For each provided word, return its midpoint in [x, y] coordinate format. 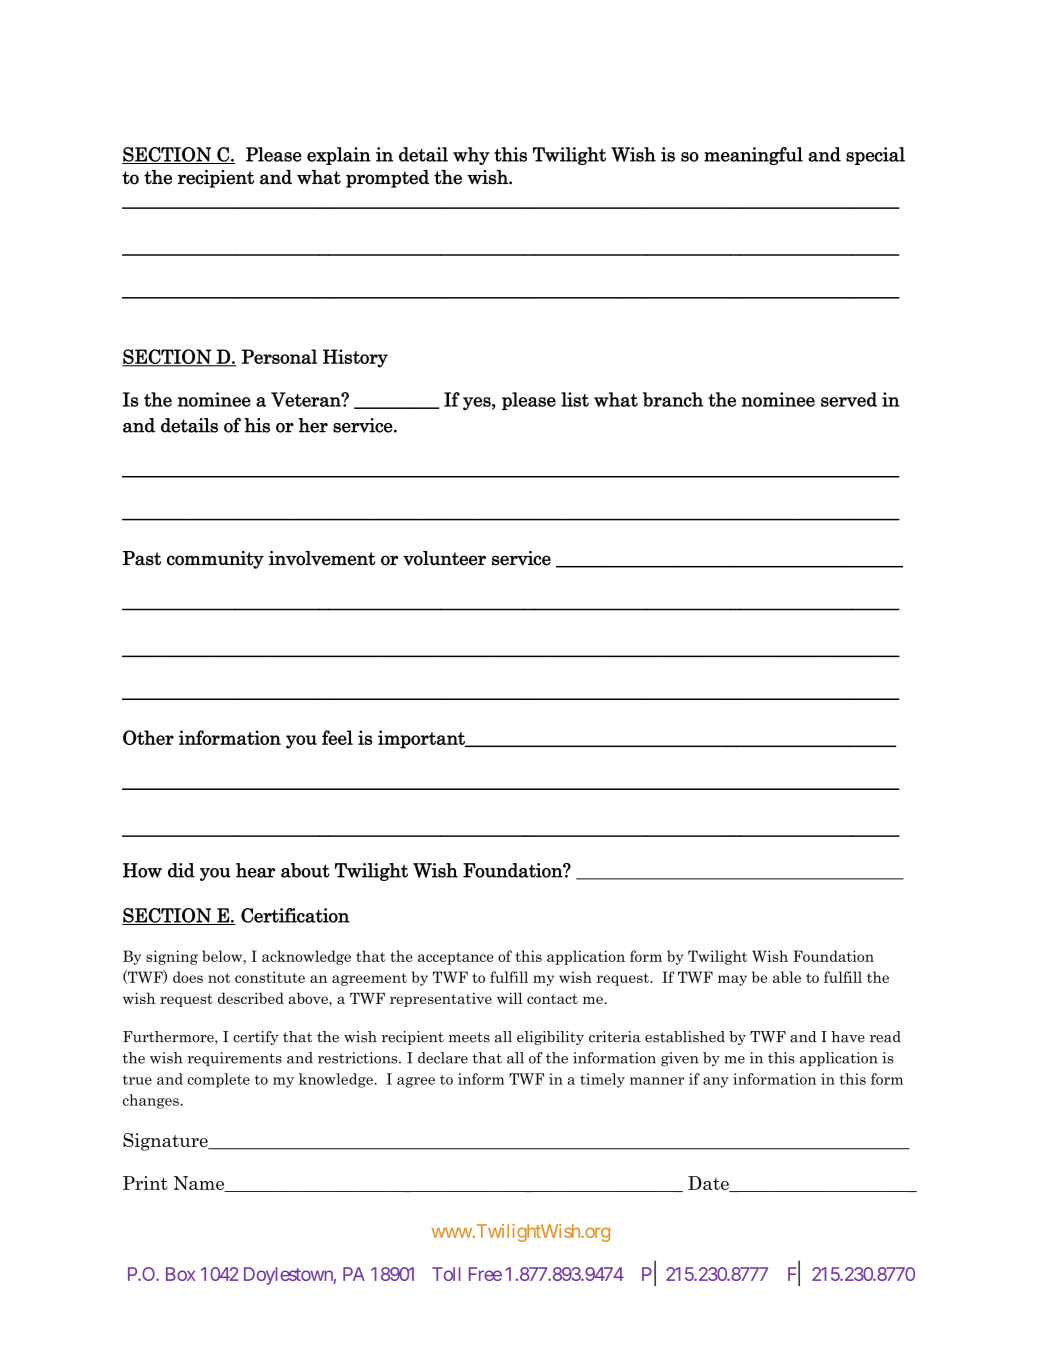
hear [255, 870]
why [471, 156]
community [215, 560]
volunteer [444, 558]
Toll [446, 1274]
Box [180, 1274]
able [787, 977]
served [849, 399]
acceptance [456, 958]
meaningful [753, 156]
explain [339, 156]
